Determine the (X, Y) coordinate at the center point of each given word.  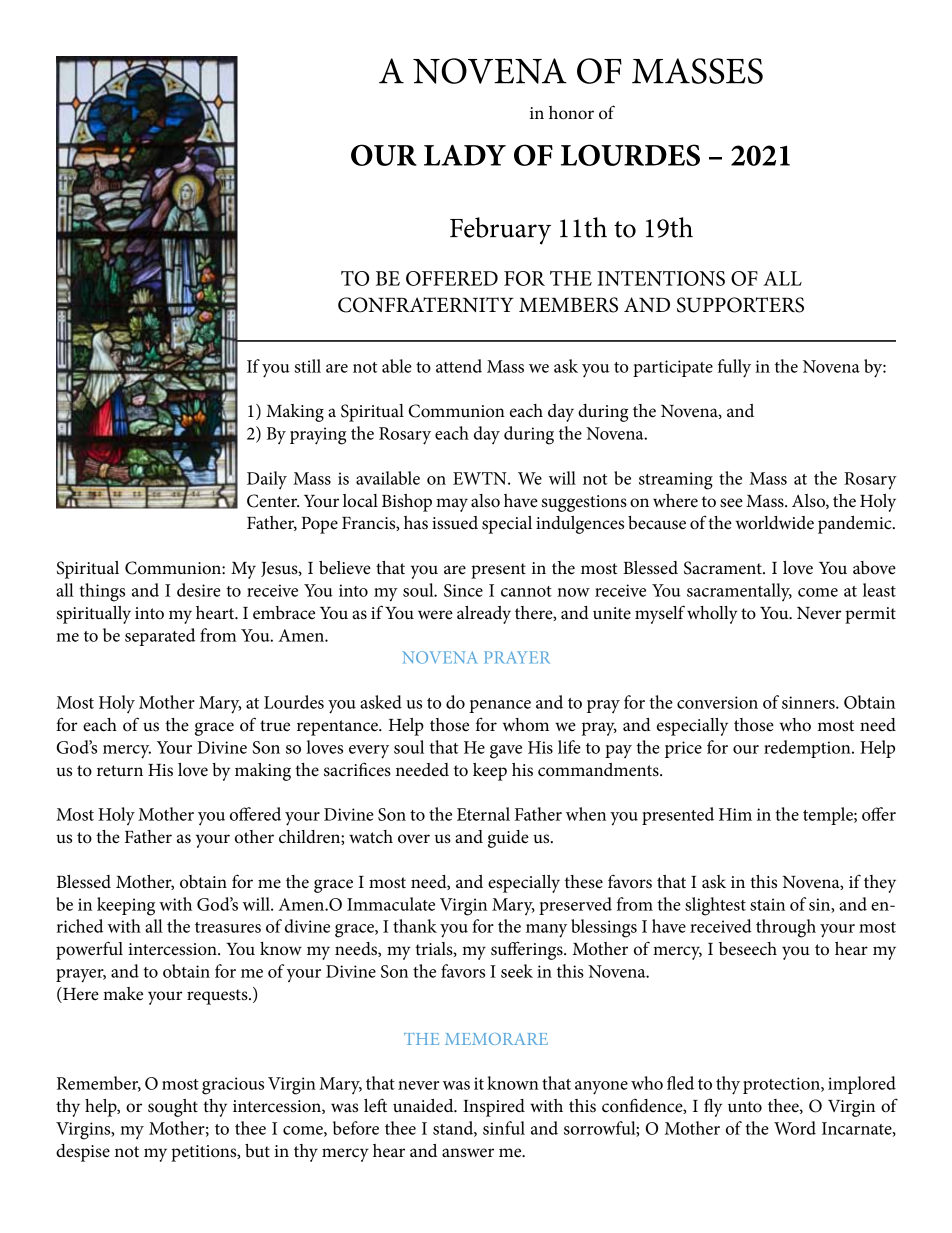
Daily (267, 480)
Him (735, 814)
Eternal (483, 814)
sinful (504, 1128)
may (452, 505)
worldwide (774, 523)
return (120, 771)
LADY (465, 155)
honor (571, 113)
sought (173, 1108)
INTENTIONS (661, 278)
